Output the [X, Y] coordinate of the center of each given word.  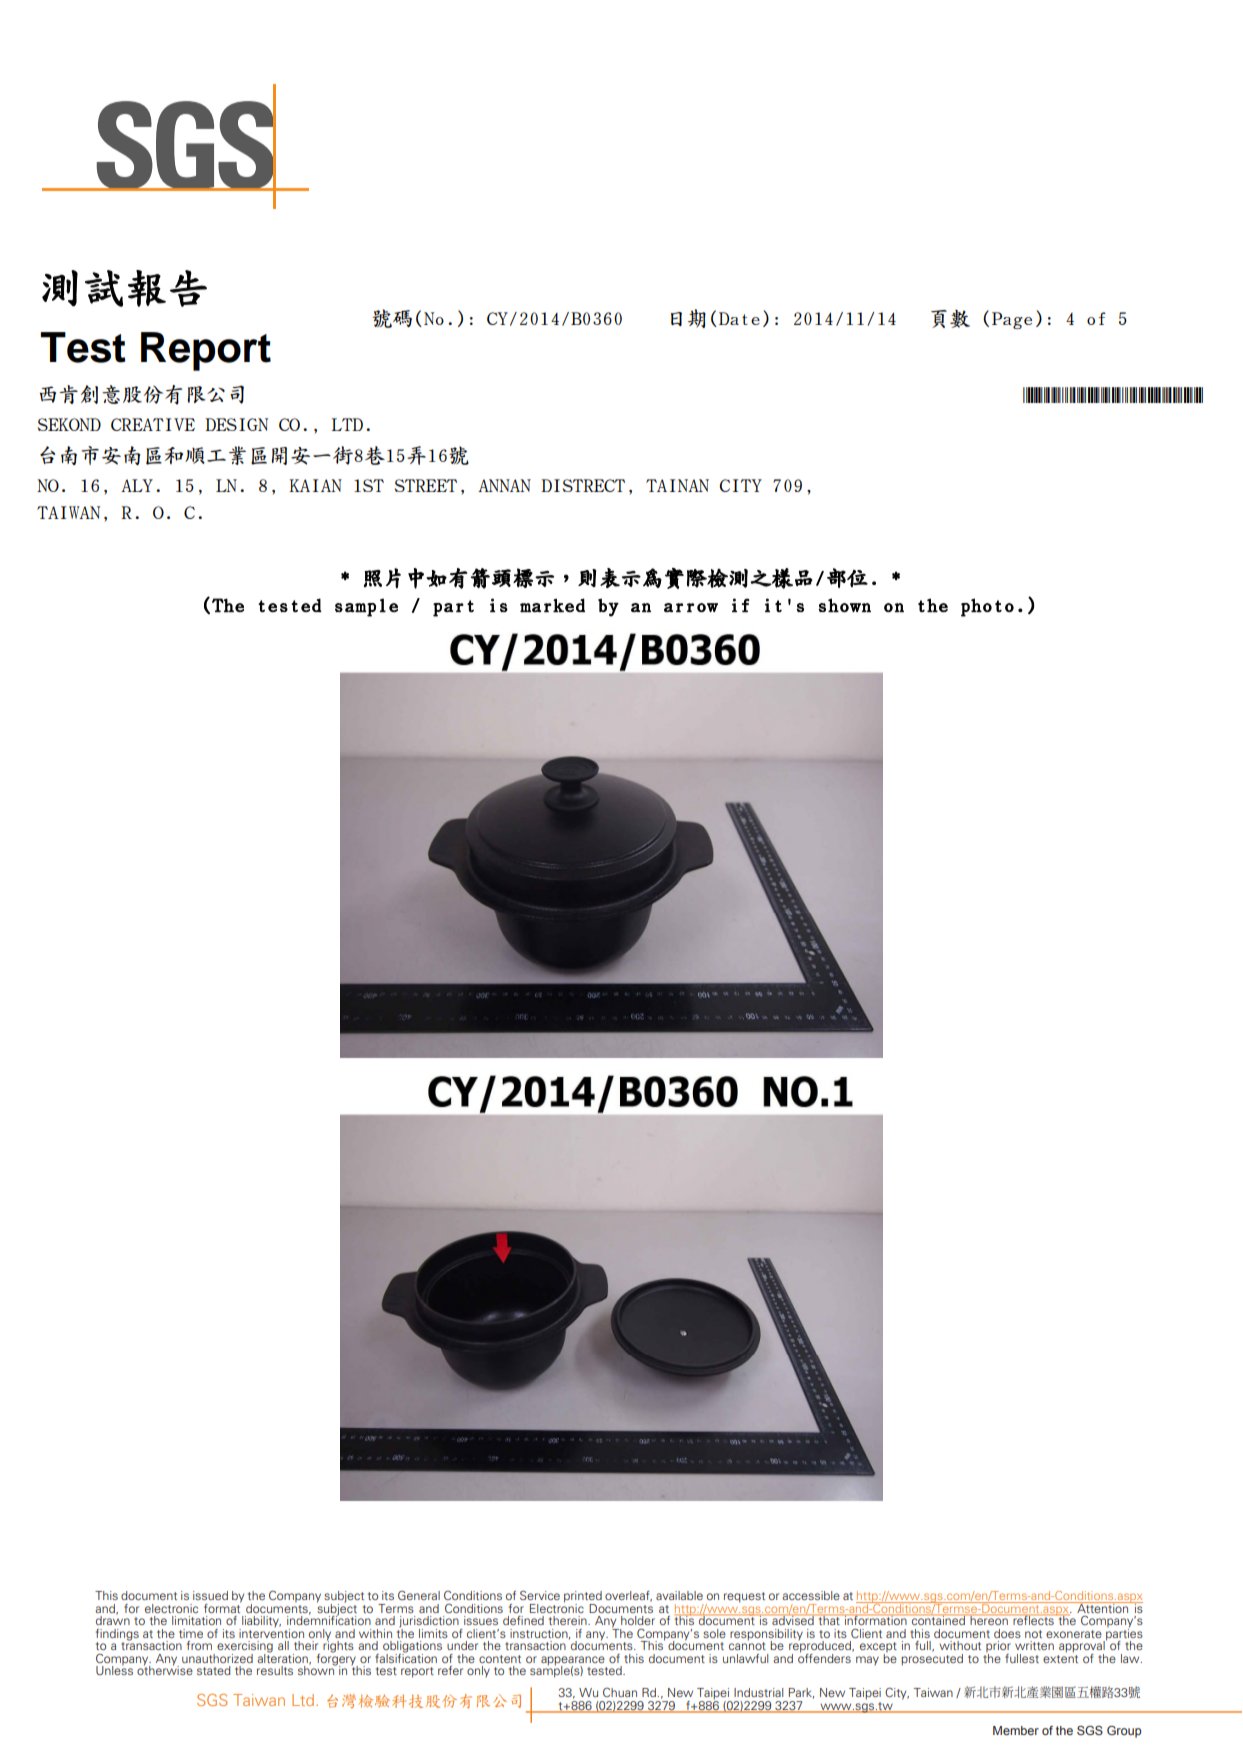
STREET [426, 485]
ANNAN [504, 485]
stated [214, 1670]
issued [210, 1595]
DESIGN [236, 424]
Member [1016, 1730]
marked [552, 605]
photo [987, 607]
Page [1012, 320]
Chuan [620, 1692]
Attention [1103, 1607]
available [679, 1595]
